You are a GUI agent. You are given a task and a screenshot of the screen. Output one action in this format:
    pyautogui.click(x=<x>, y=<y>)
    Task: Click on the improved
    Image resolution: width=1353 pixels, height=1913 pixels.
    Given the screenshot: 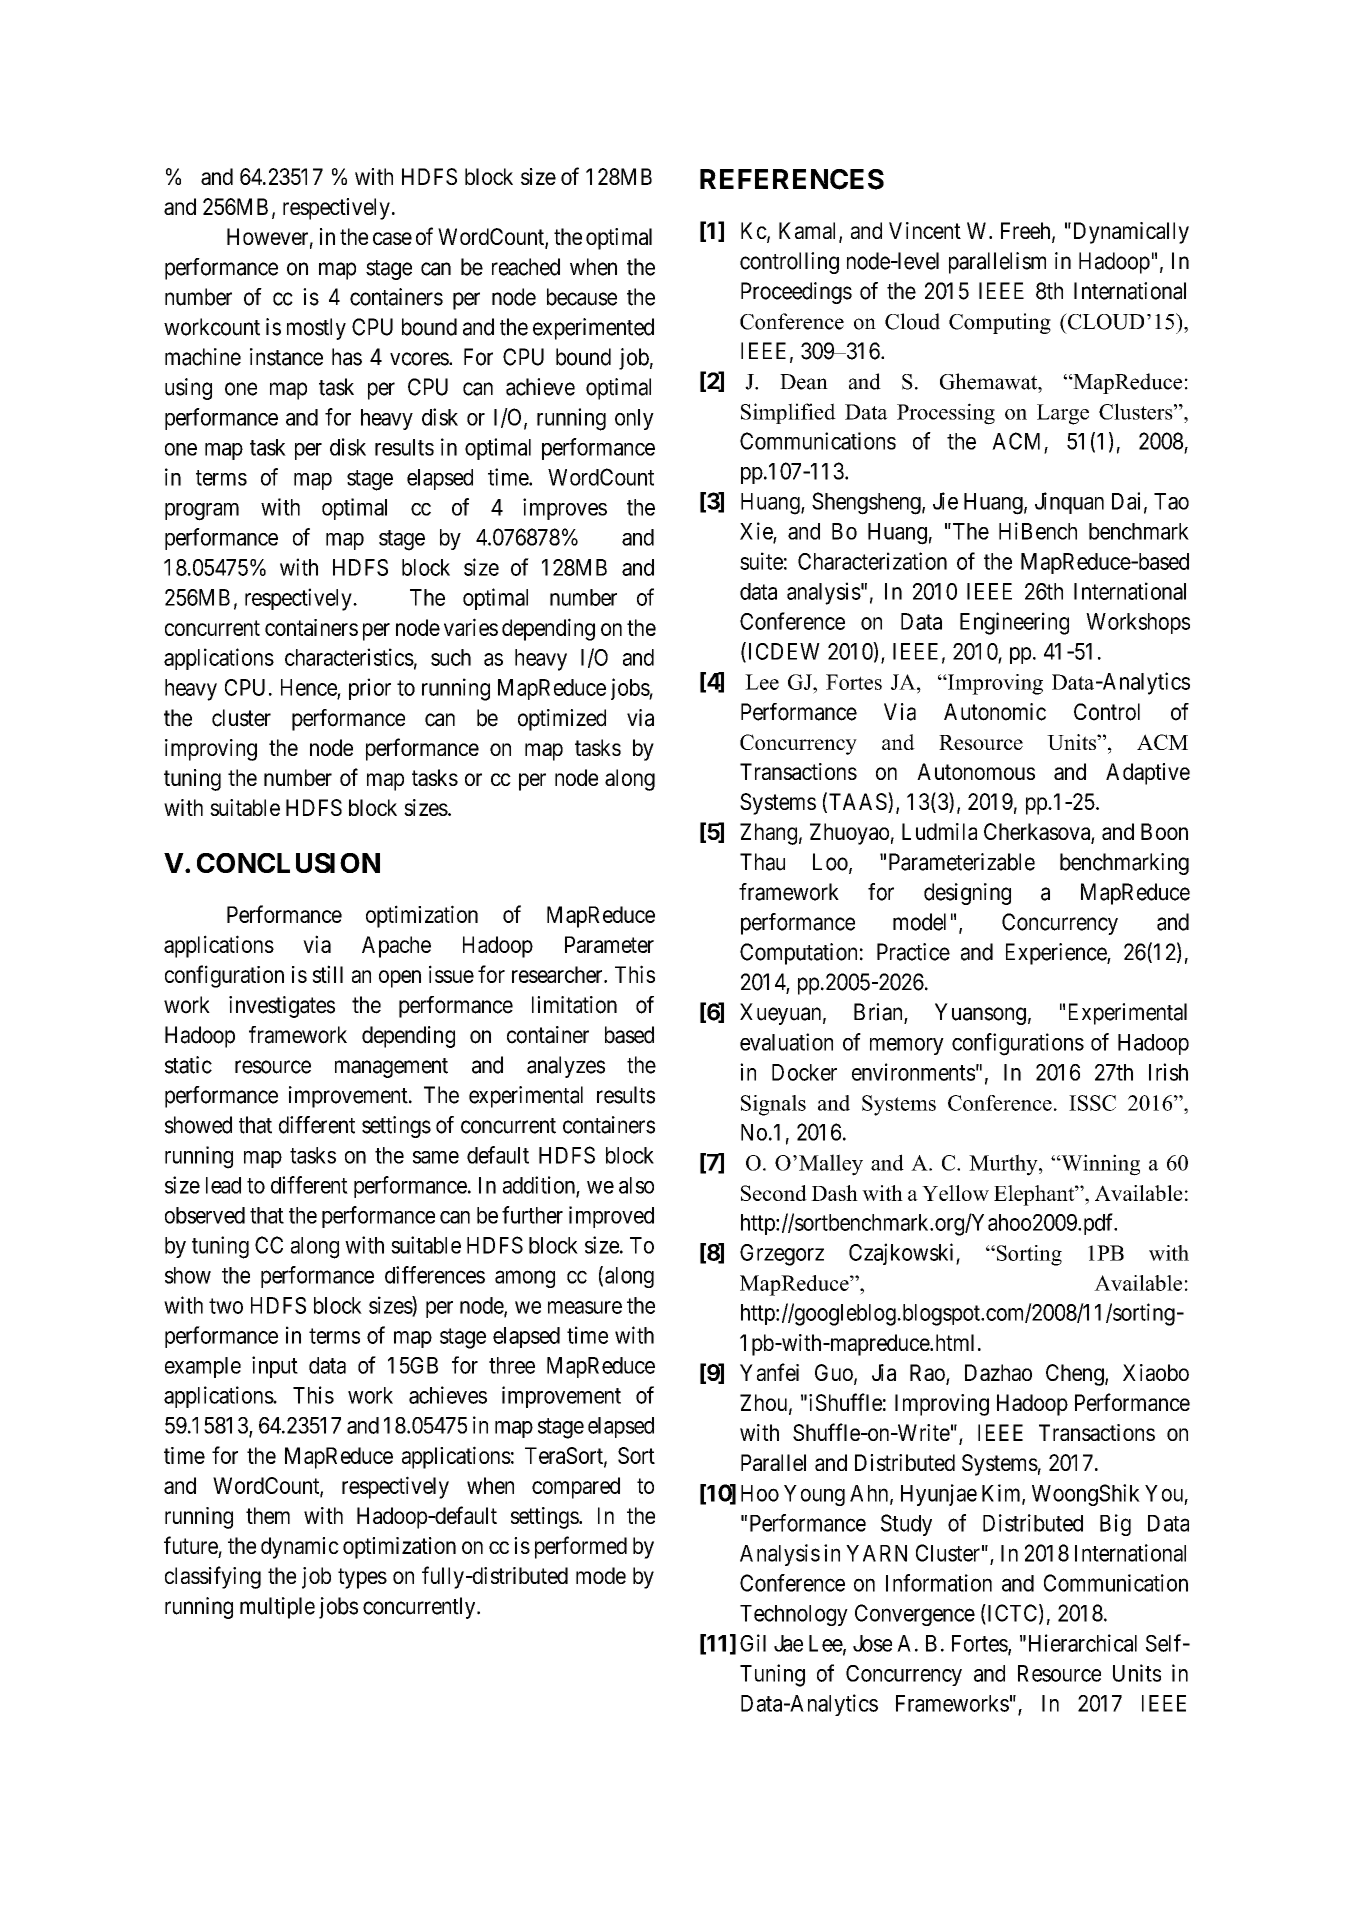 What is the action you would take?
    pyautogui.click(x=611, y=1217)
